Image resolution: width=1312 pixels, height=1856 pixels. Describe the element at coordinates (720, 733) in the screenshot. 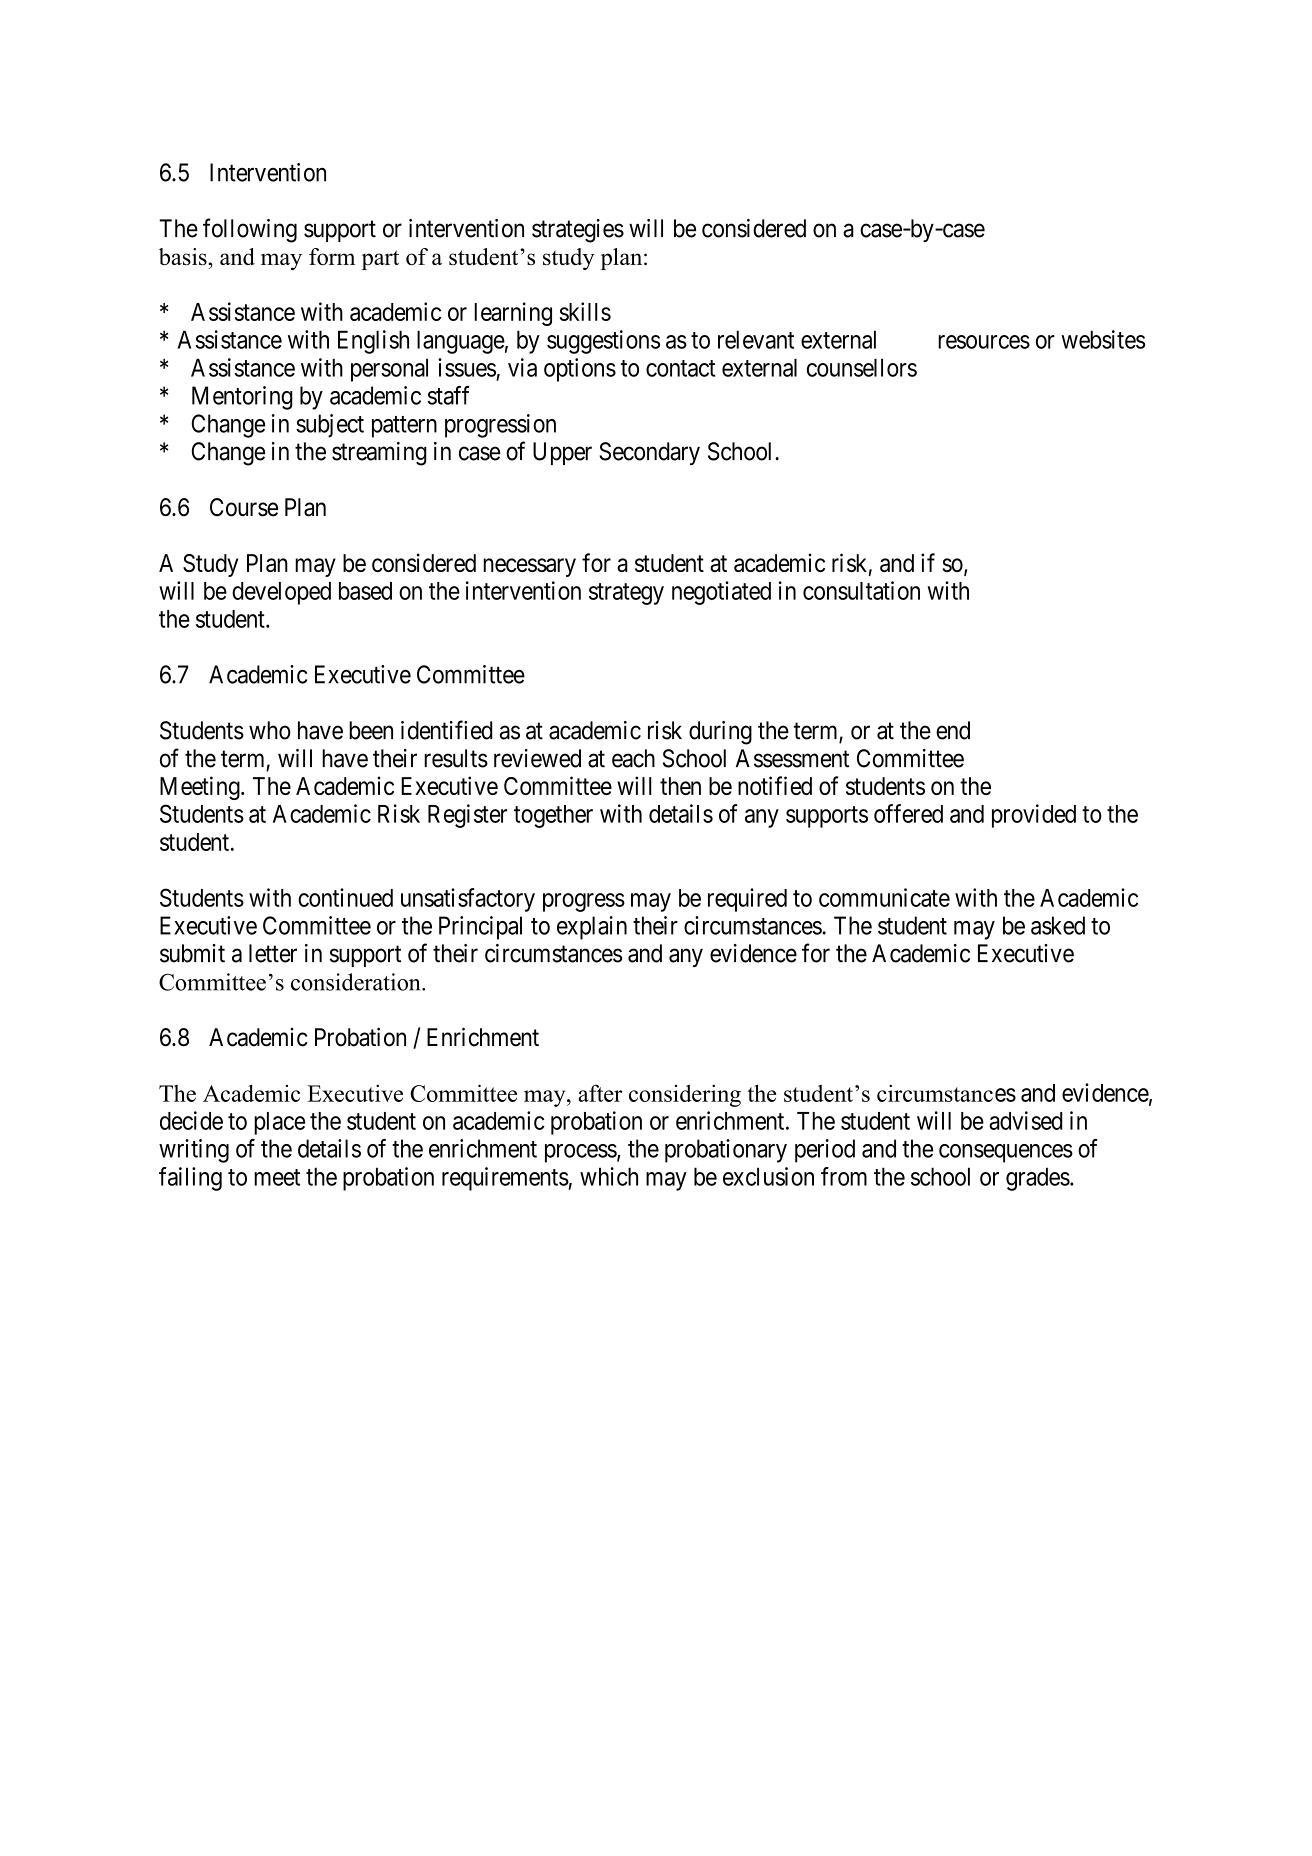

I see `during` at that location.
